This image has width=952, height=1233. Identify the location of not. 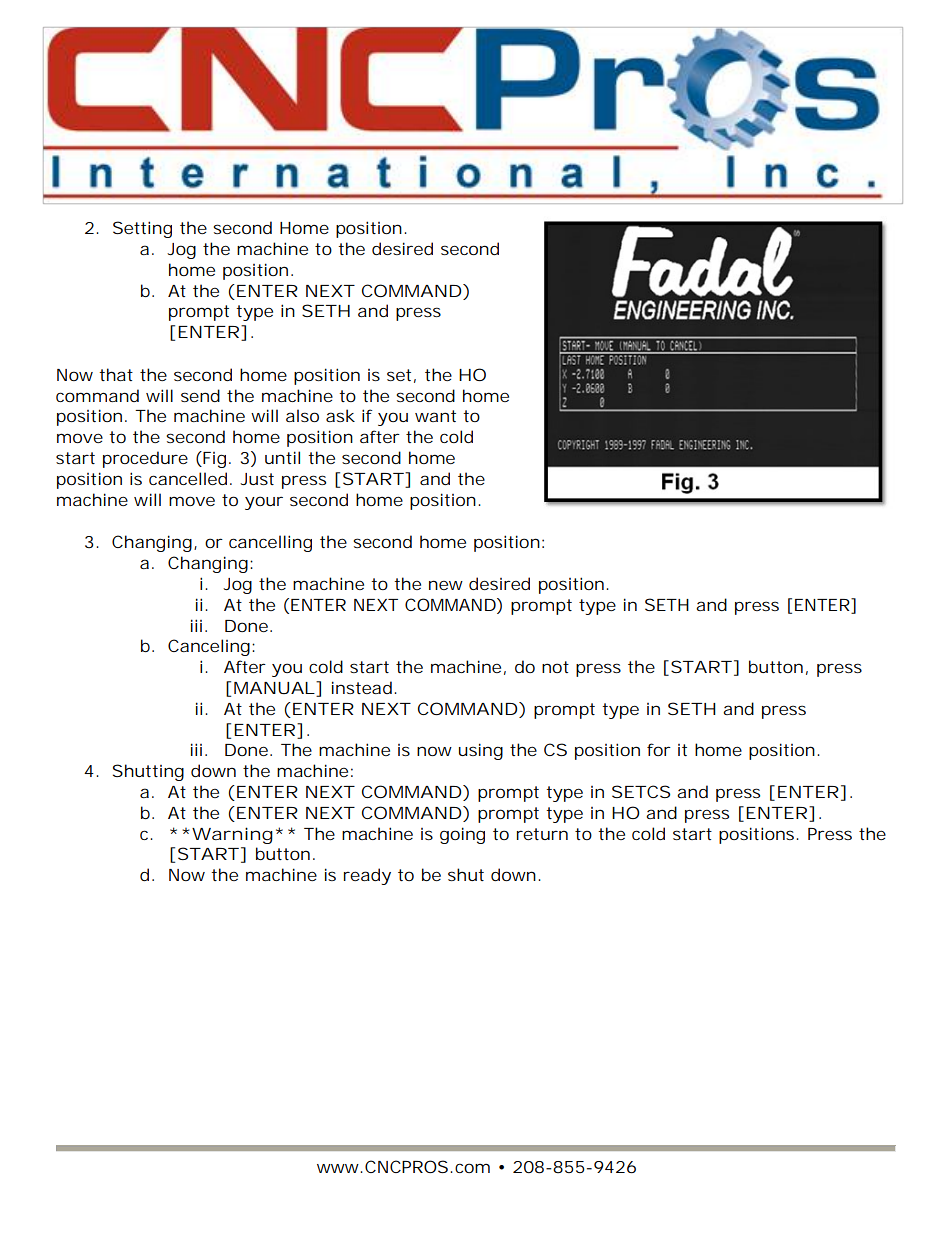
(555, 667).
